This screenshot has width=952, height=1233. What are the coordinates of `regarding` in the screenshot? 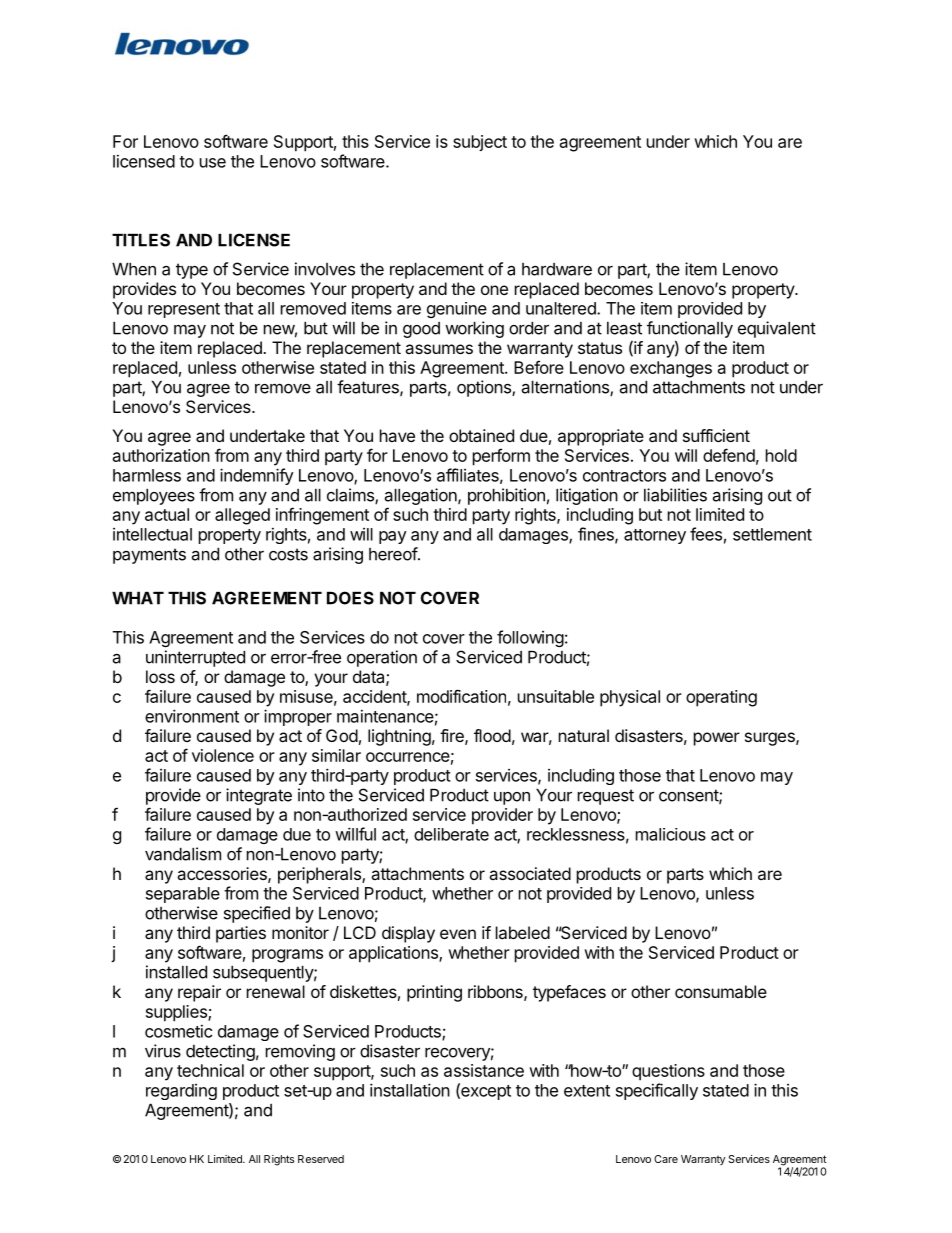 It's located at (181, 1092).
